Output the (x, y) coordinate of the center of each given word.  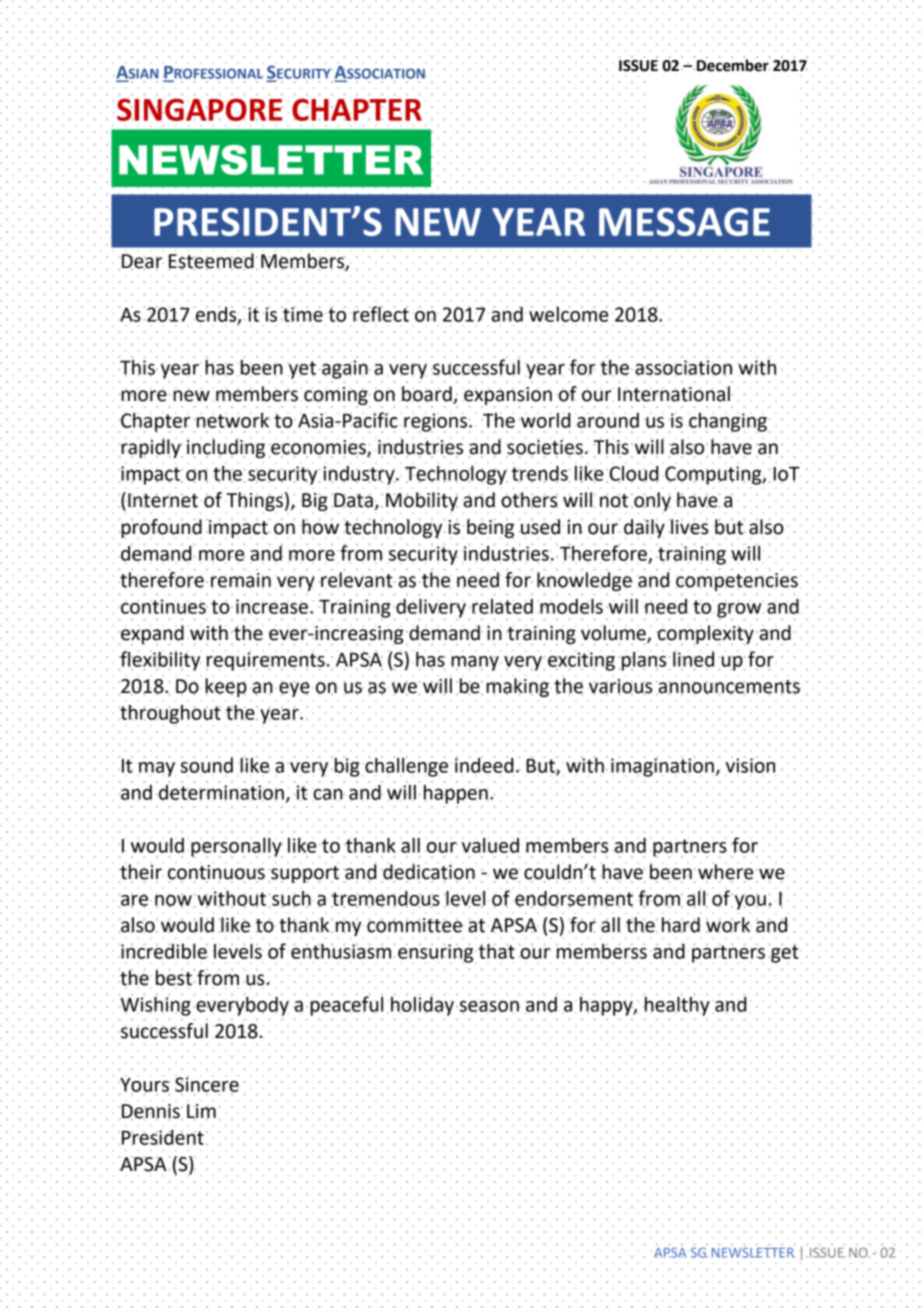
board (427, 395)
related (502, 606)
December (733, 64)
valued (491, 845)
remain (241, 581)
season (488, 1007)
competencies (736, 582)
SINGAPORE (200, 109)
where (725, 872)
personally (237, 848)
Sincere (207, 1083)
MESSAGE (684, 222)
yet (302, 370)
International (675, 394)
